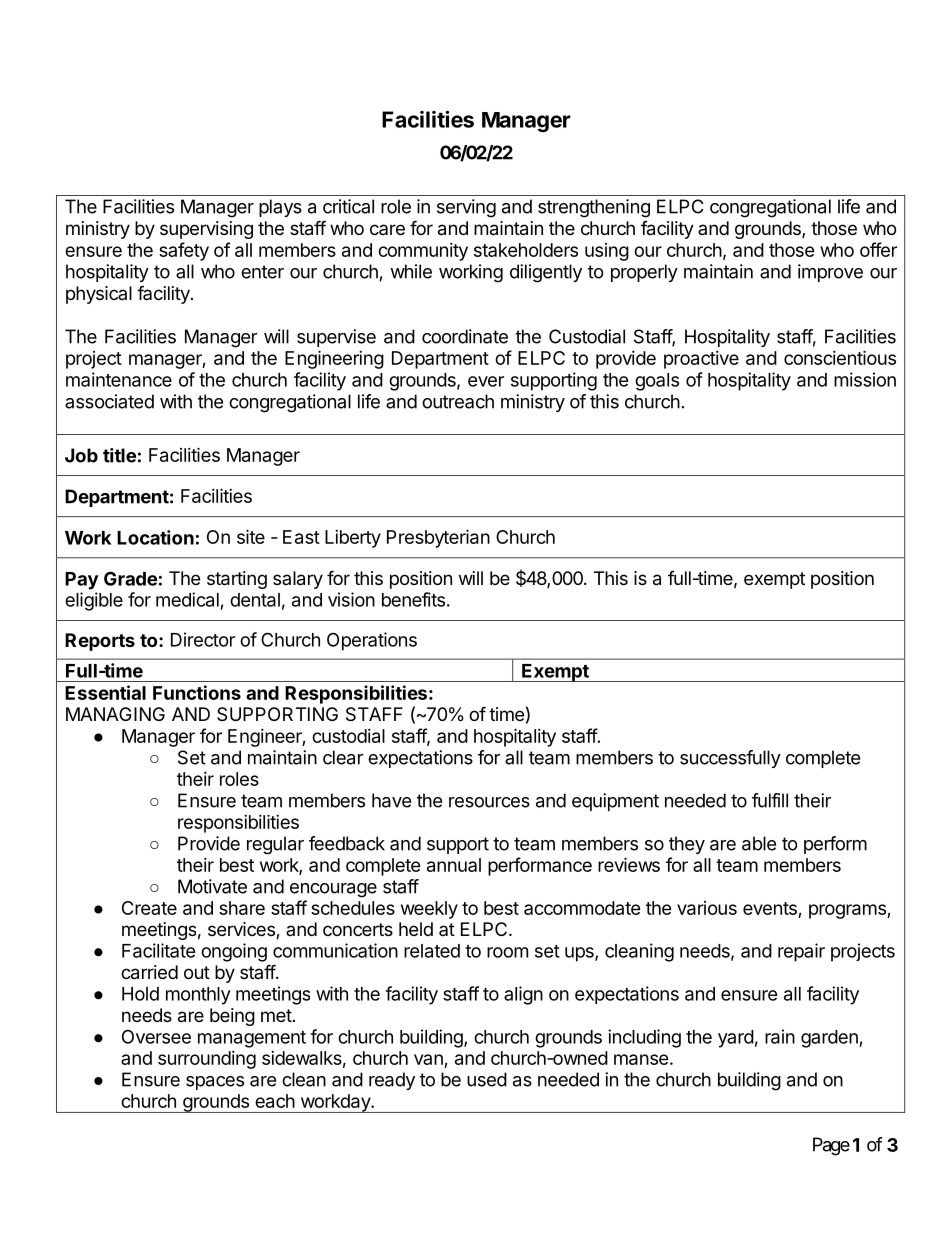 The image size is (952, 1233). Describe the element at coordinates (423, 252) in the image. I see `community` at that location.
